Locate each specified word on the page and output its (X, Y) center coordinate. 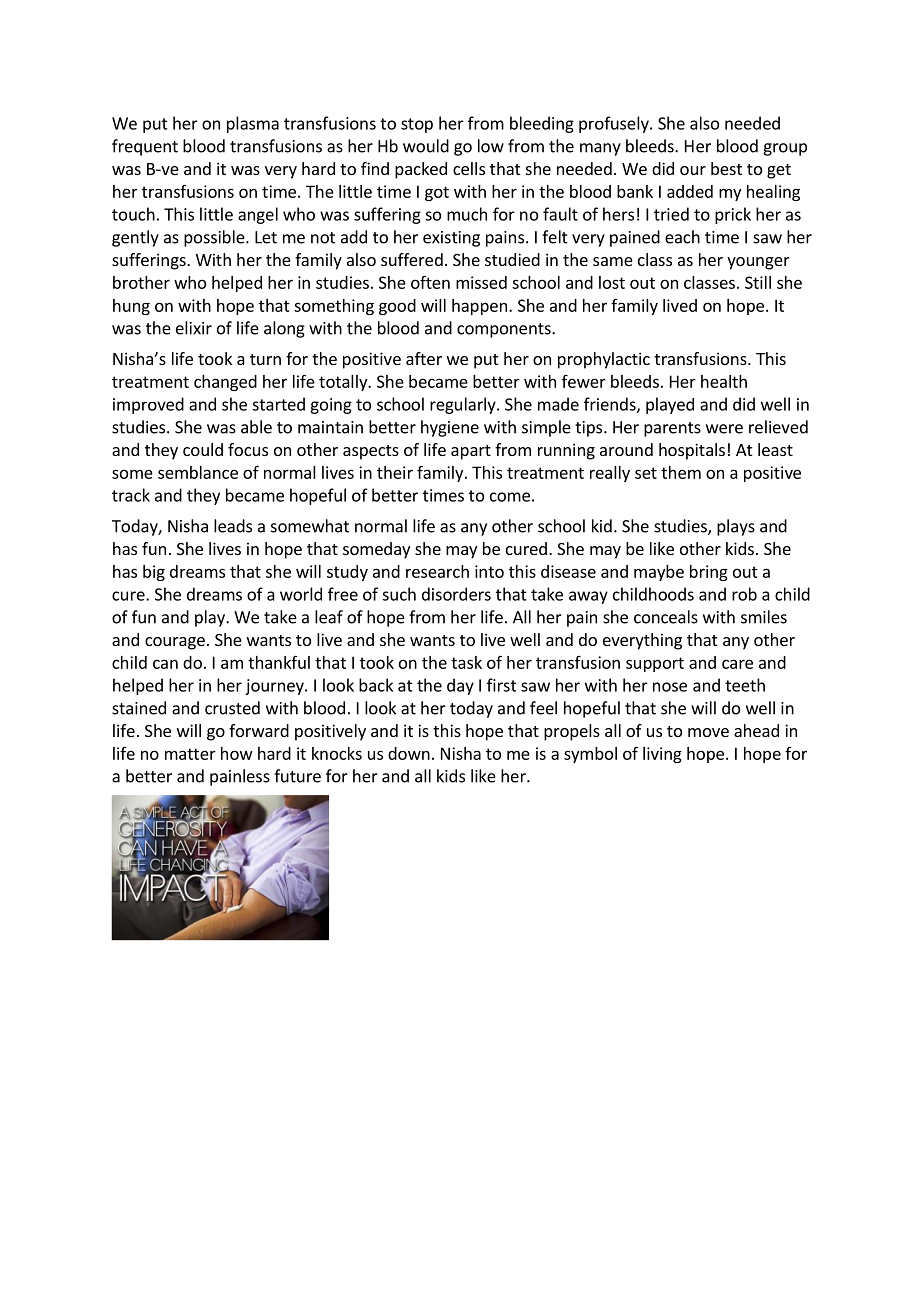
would (426, 146)
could (203, 449)
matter (190, 754)
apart (471, 452)
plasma (253, 124)
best (726, 168)
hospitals (692, 451)
